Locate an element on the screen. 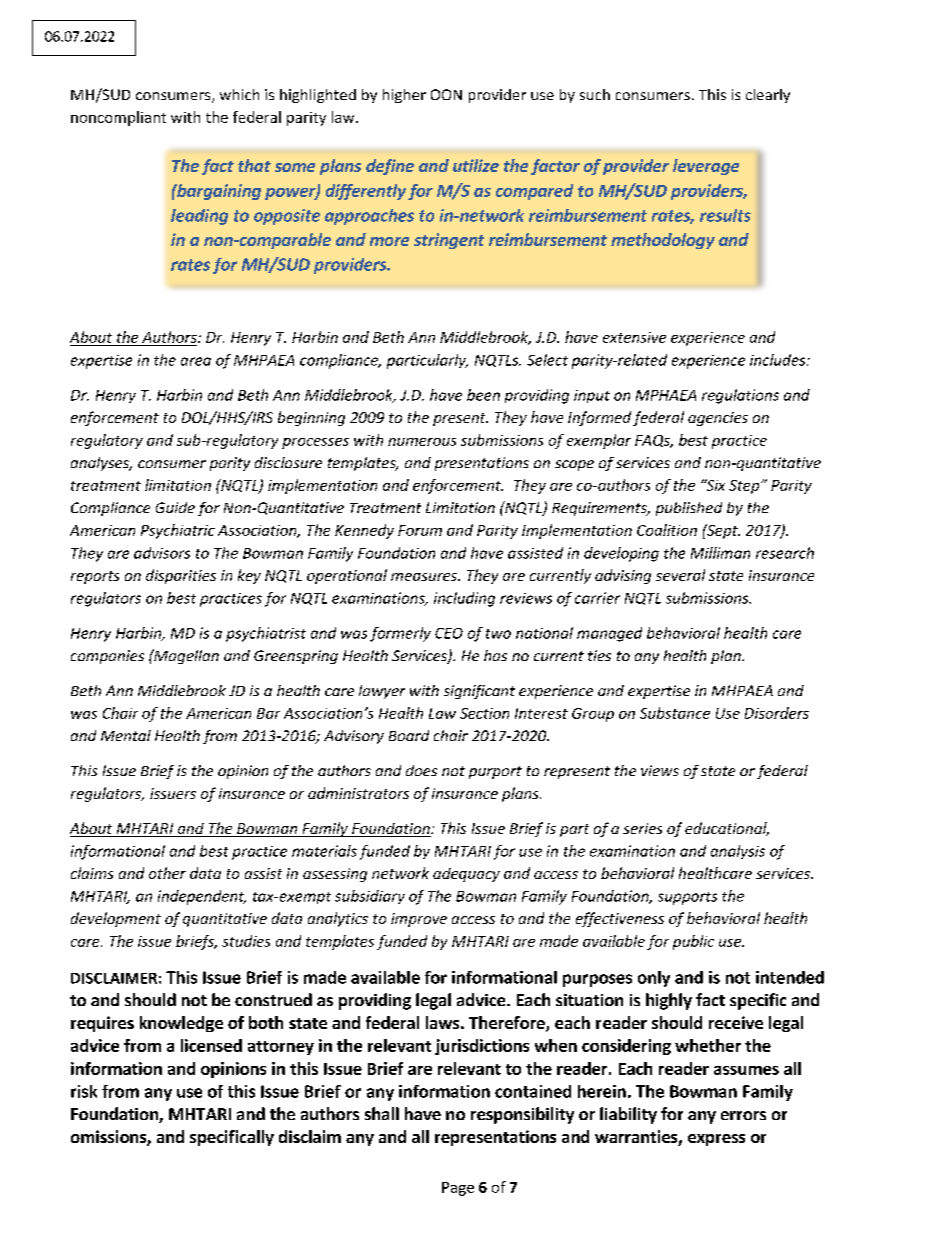  several is located at coordinates (680, 575).
